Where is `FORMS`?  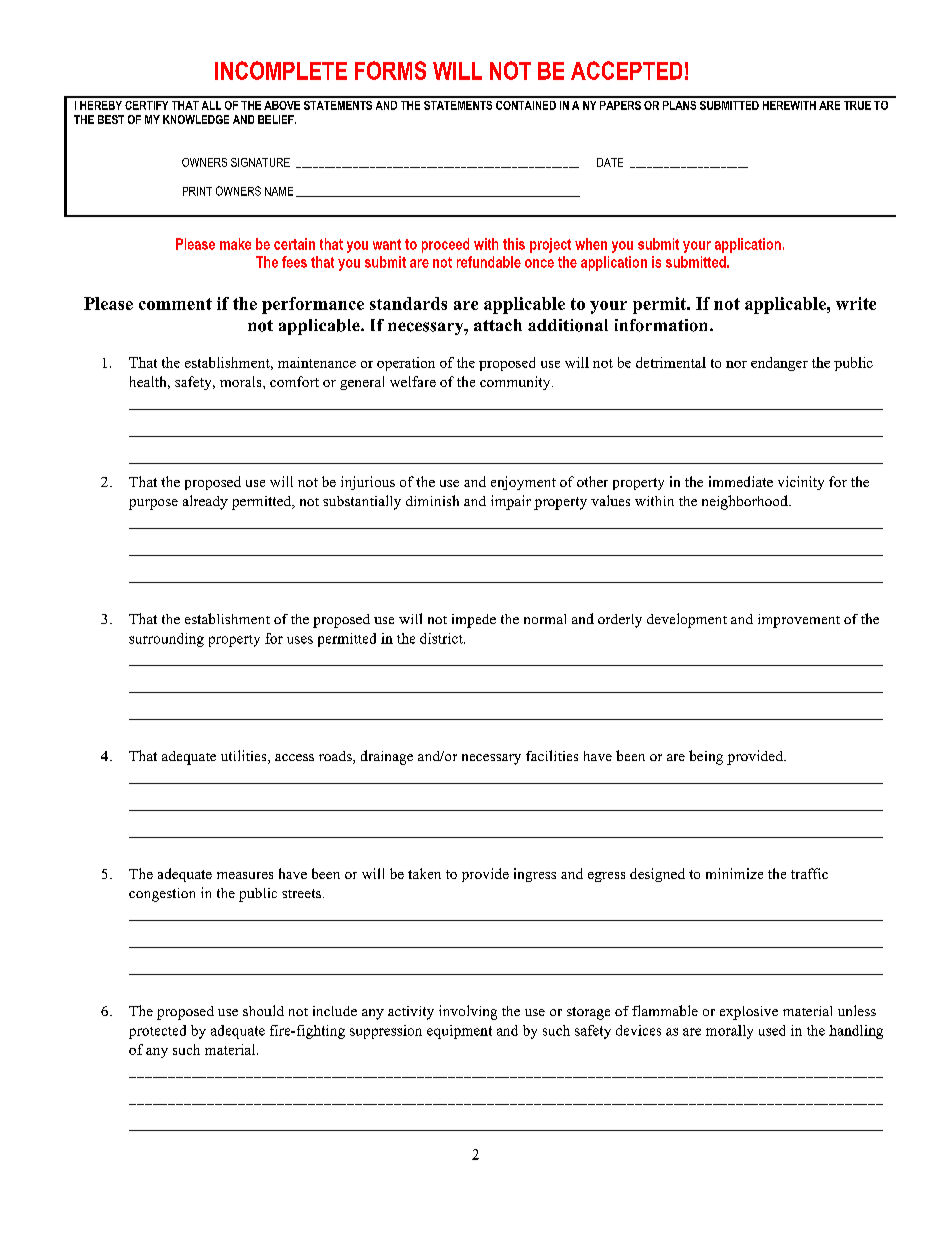 FORMS is located at coordinates (390, 70).
